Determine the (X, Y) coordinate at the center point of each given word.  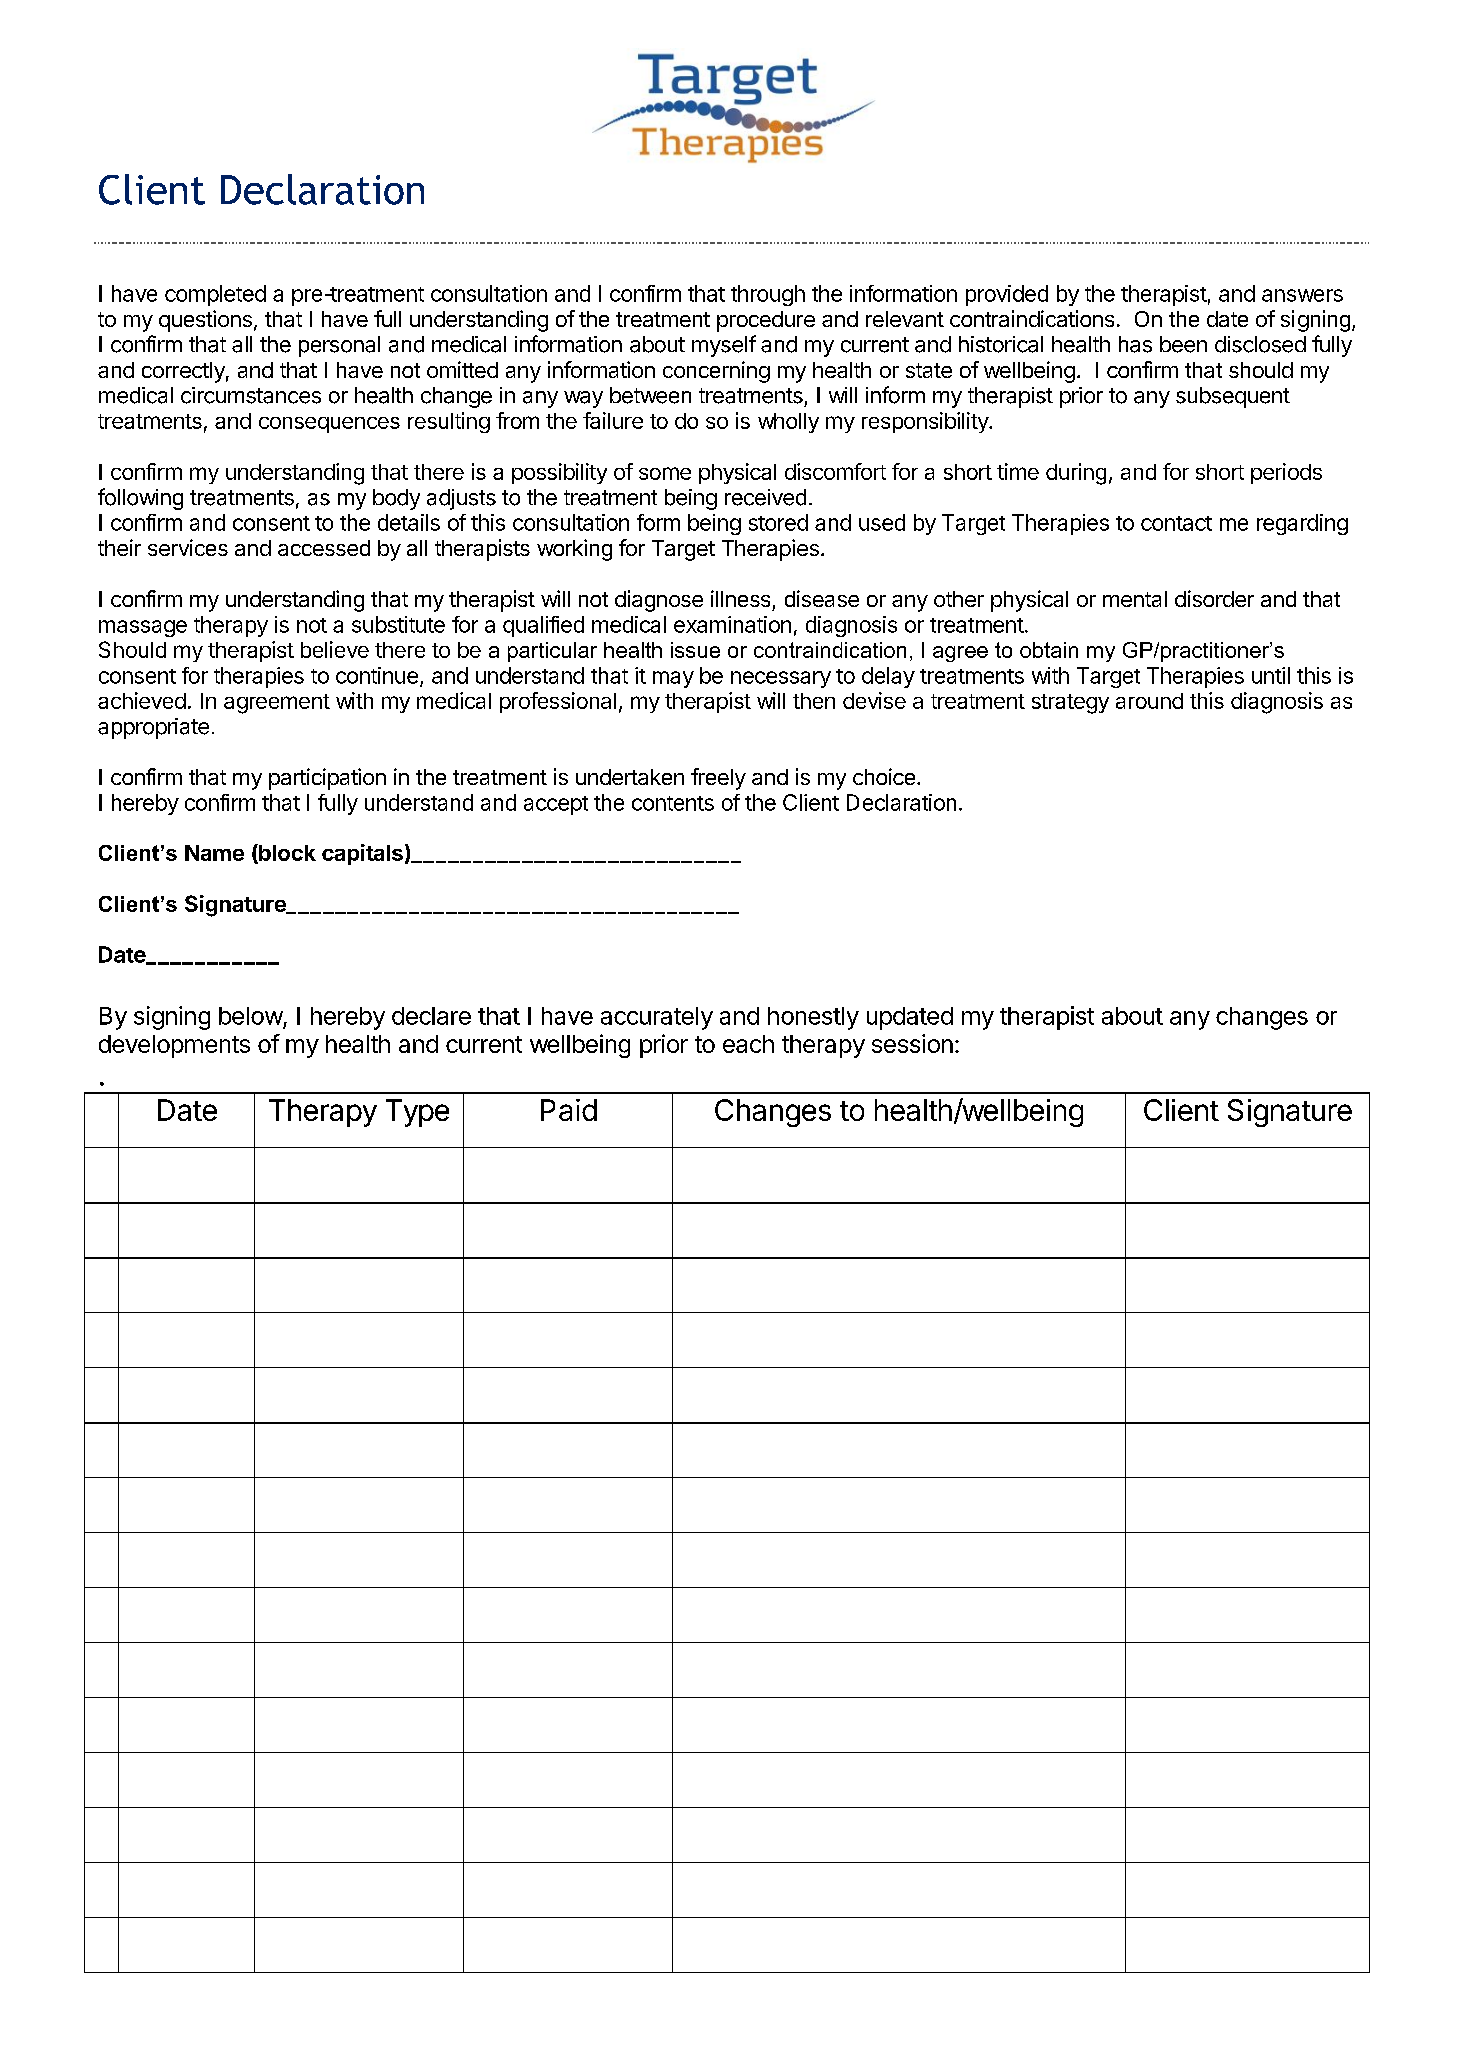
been (1183, 344)
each (748, 1044)
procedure (766, 321)
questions (205, 321)
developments (174, 1046)
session (912, 1043)
